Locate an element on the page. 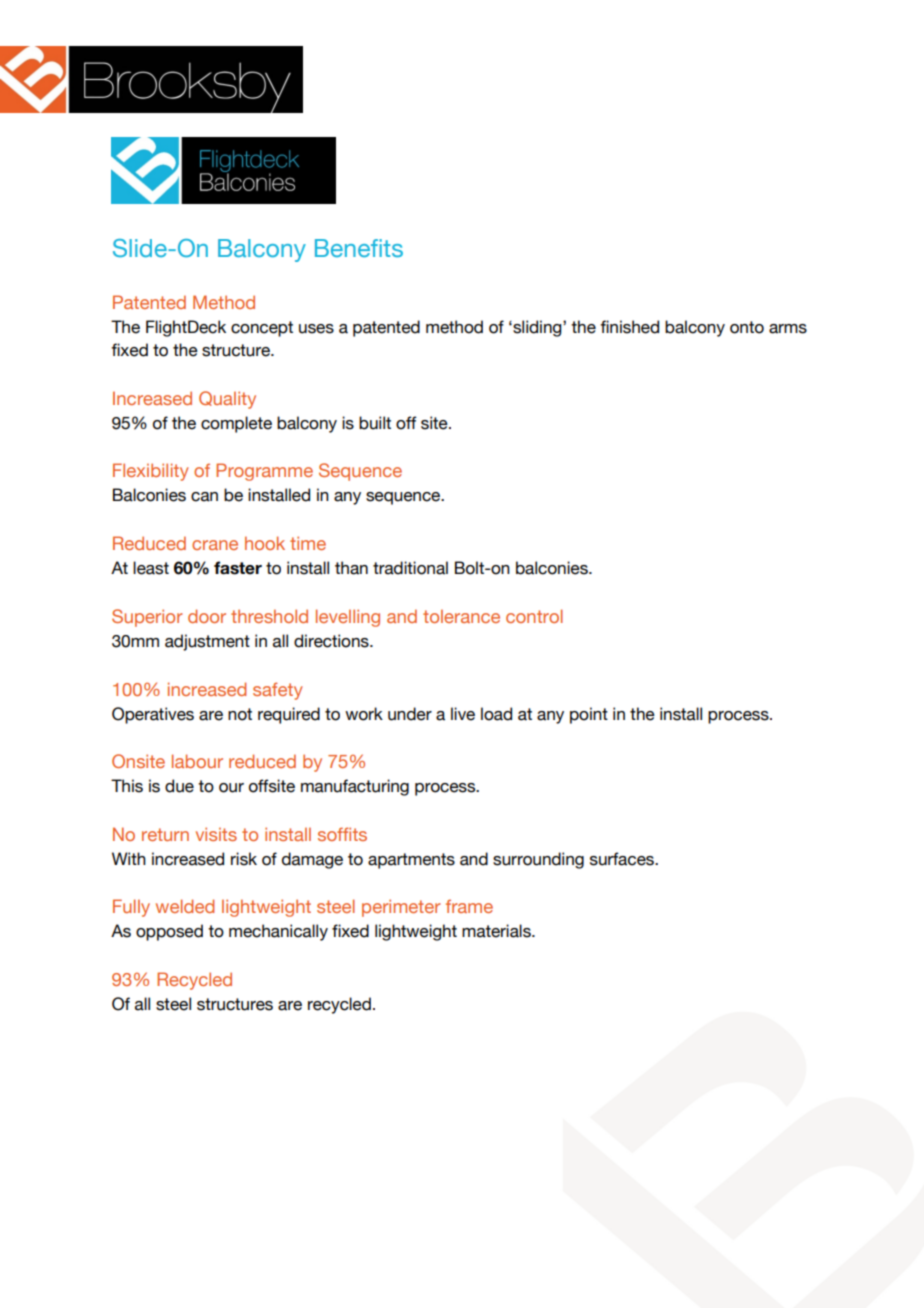  Benefits is located at coordinates (359, 248).
